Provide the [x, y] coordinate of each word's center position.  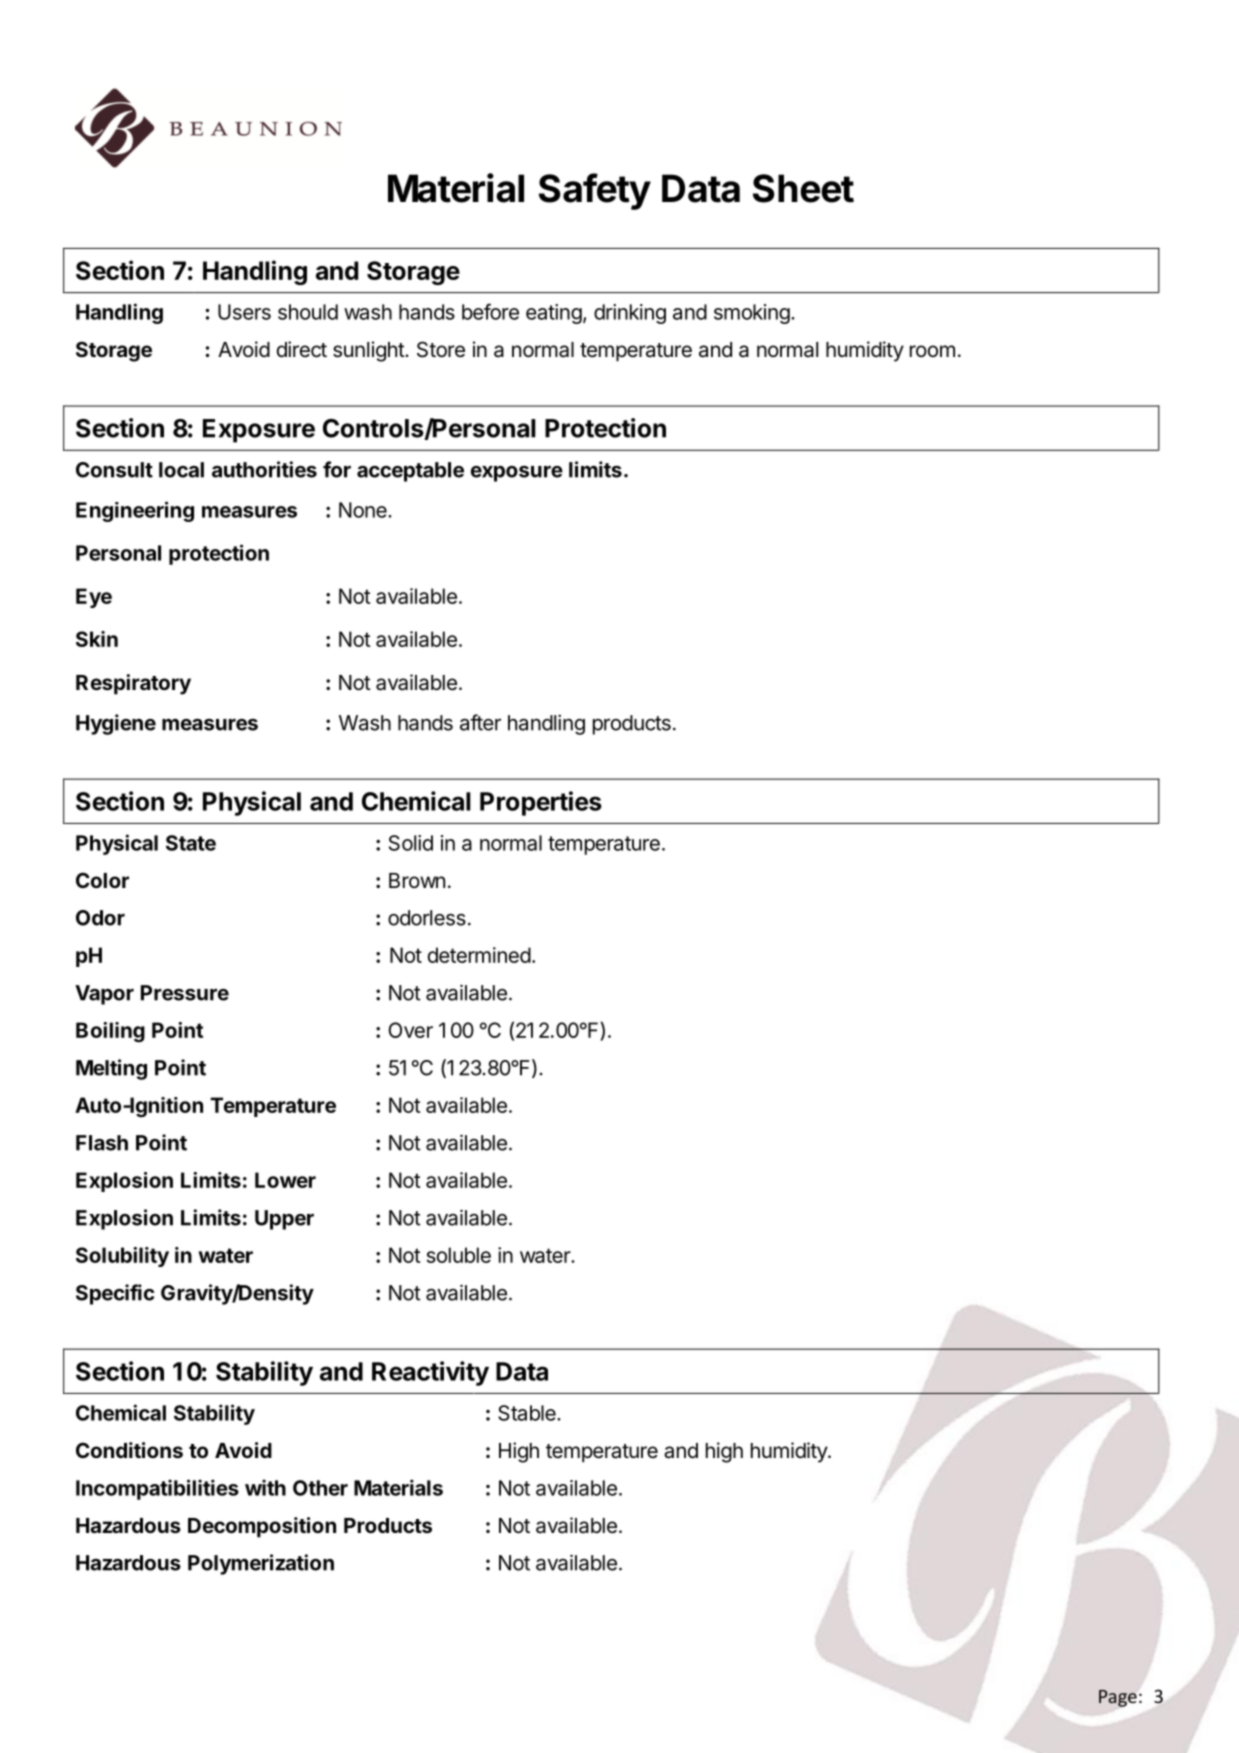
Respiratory [133, 684]
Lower [285, 1180]
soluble [458, 1255]
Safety [595, 191]
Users [244, 312]
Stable [528, 1413]
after [480, 722]
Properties [541, 803]
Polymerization [261, 1564]
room [932, 351]
